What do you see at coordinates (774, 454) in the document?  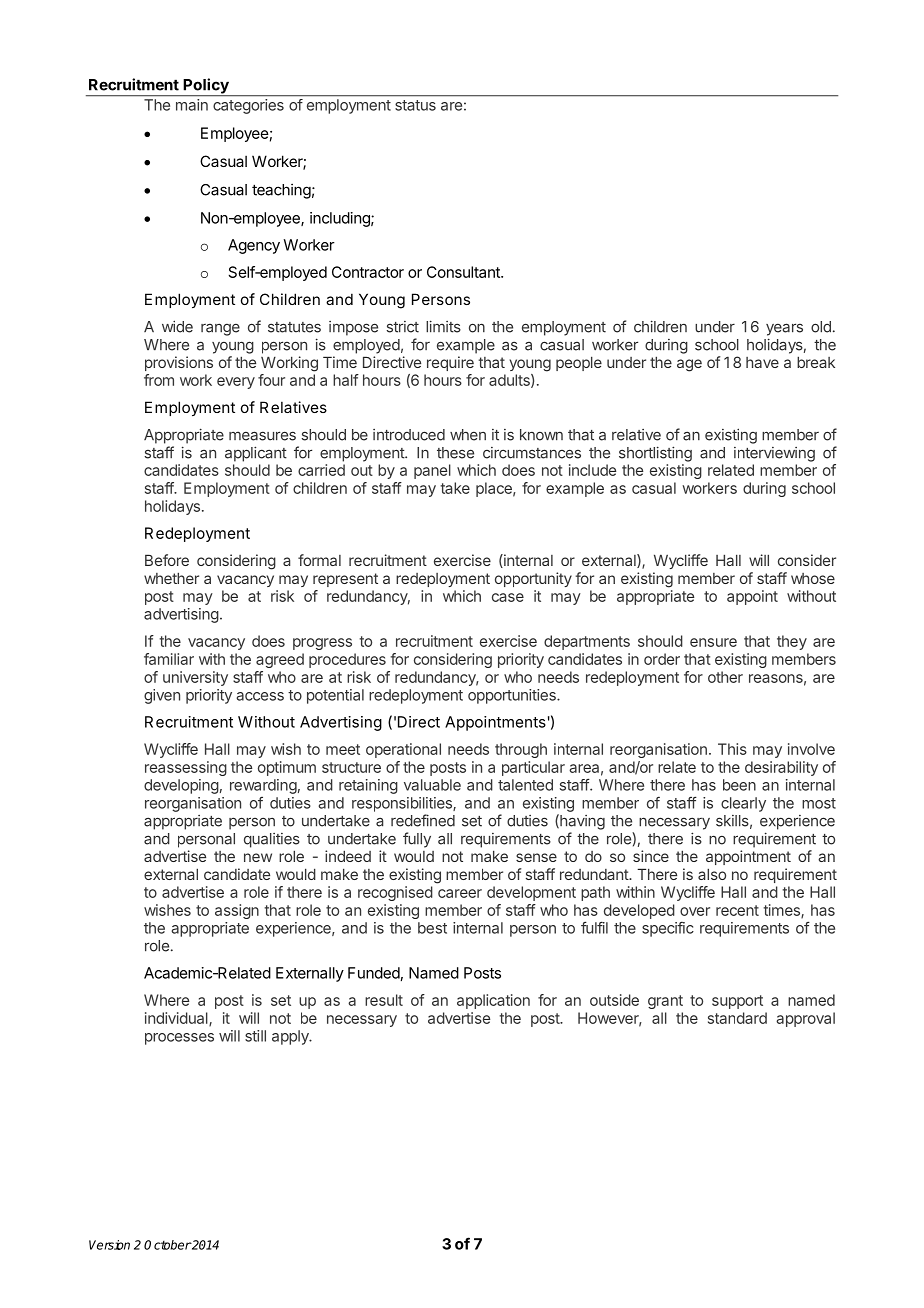 I see `interviewing` at bounding box center [774, 454].
